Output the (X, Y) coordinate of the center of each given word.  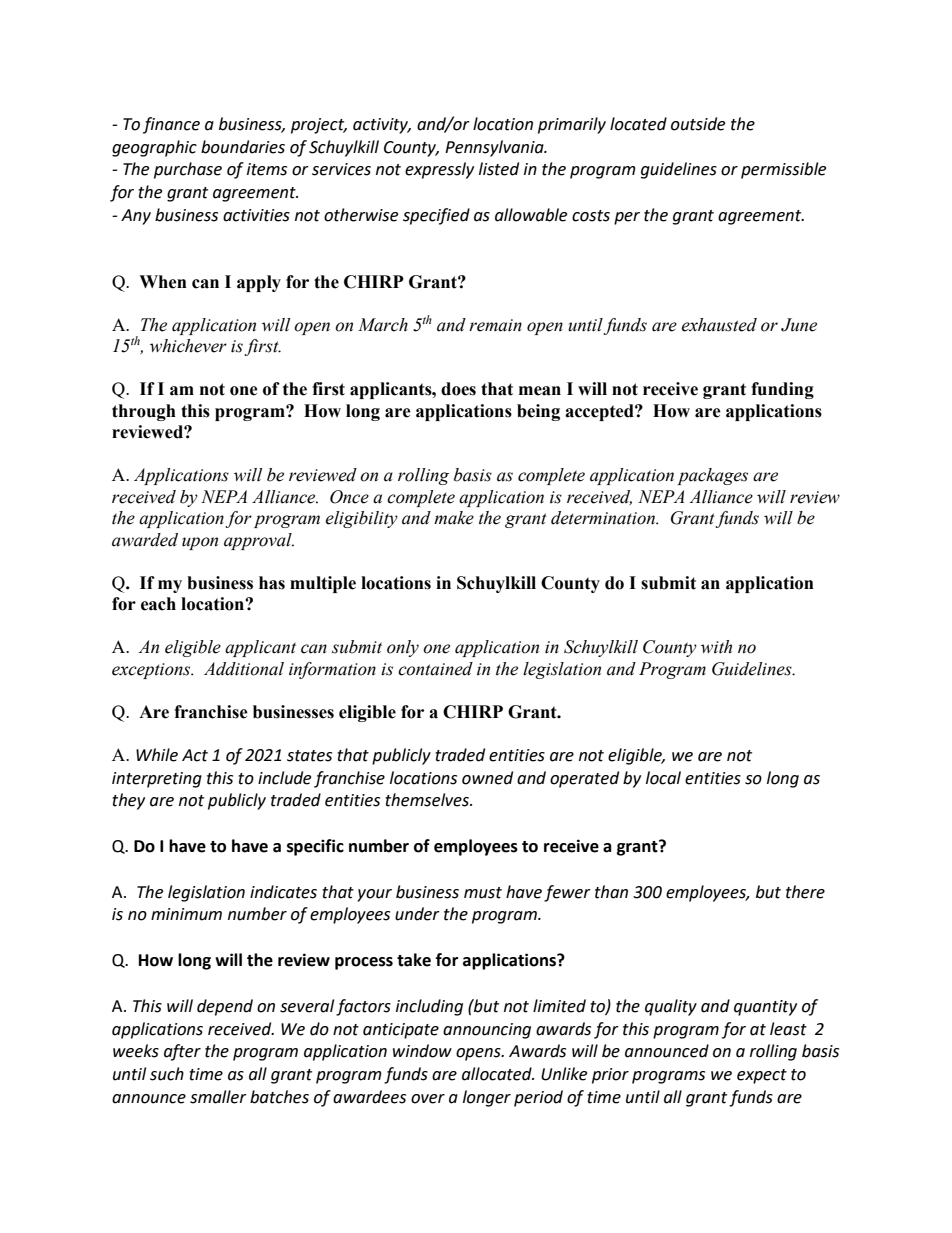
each (158, 604)
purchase (188, 170)
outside (698, 124)
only (403, 648)
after (182, 1052)
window (422, 1051)
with (716, 647)
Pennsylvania (495, 148)
